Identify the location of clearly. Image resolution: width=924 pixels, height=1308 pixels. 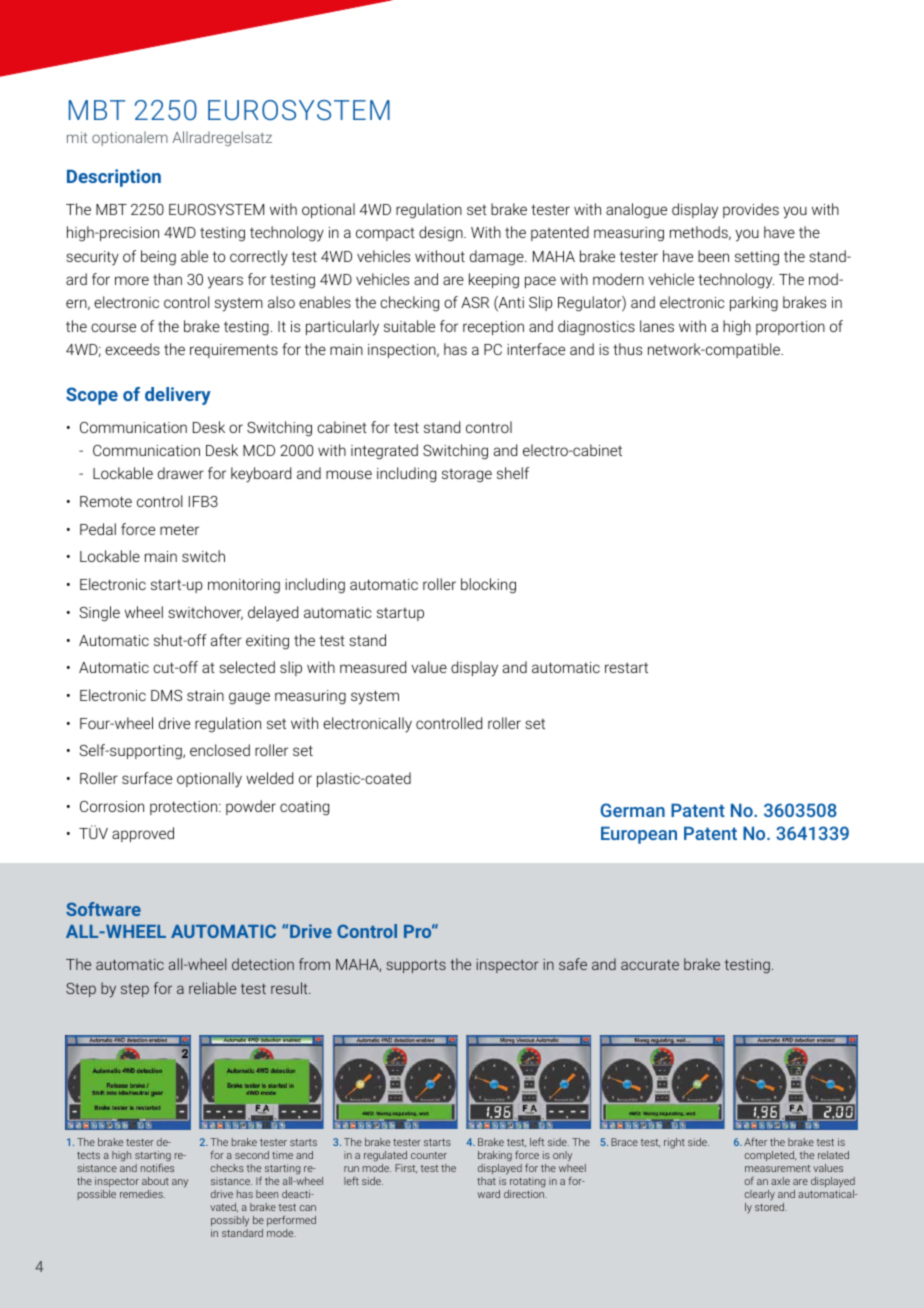
(760, 1195).
